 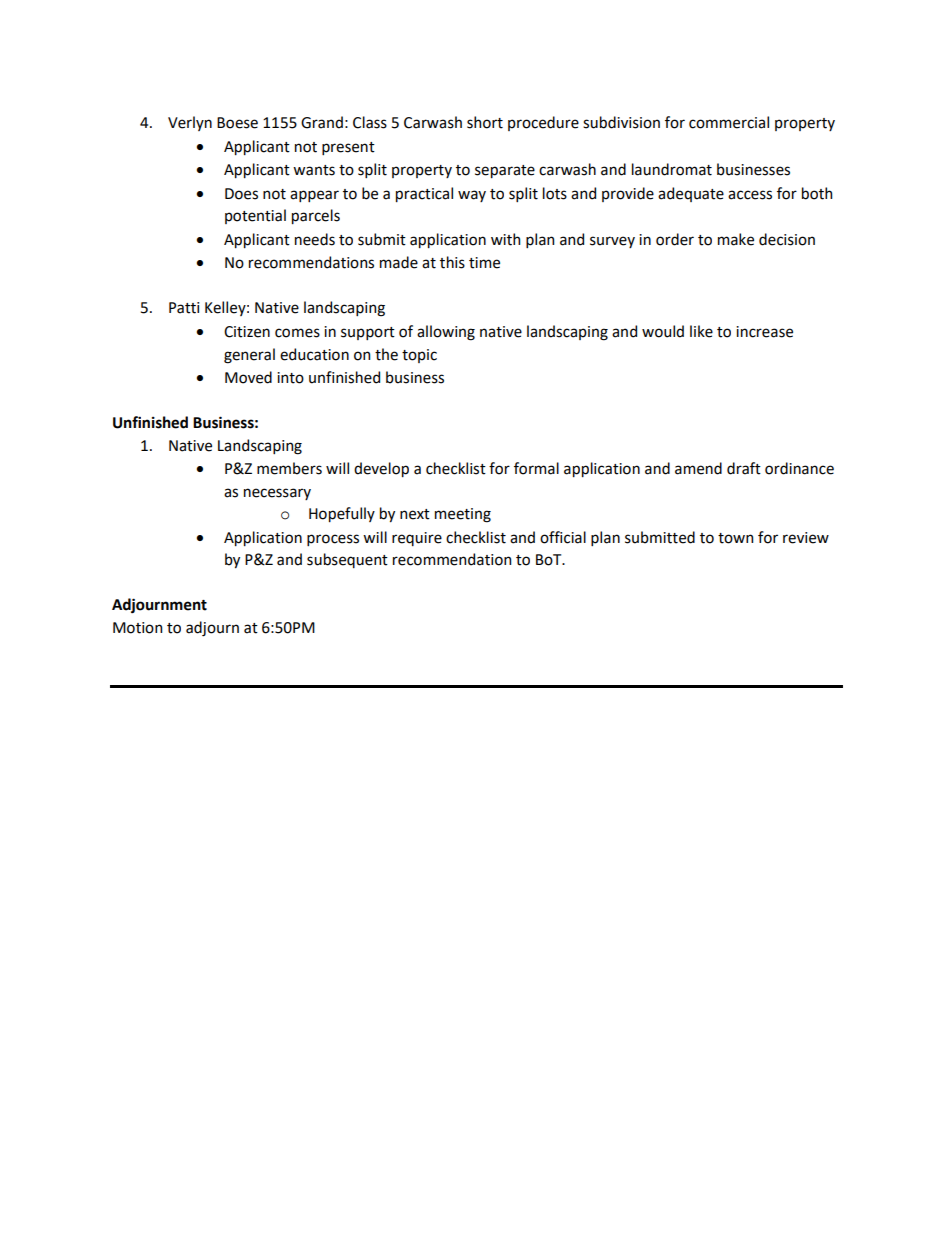 I want to click on Moved, so click(x=248, y=377).
